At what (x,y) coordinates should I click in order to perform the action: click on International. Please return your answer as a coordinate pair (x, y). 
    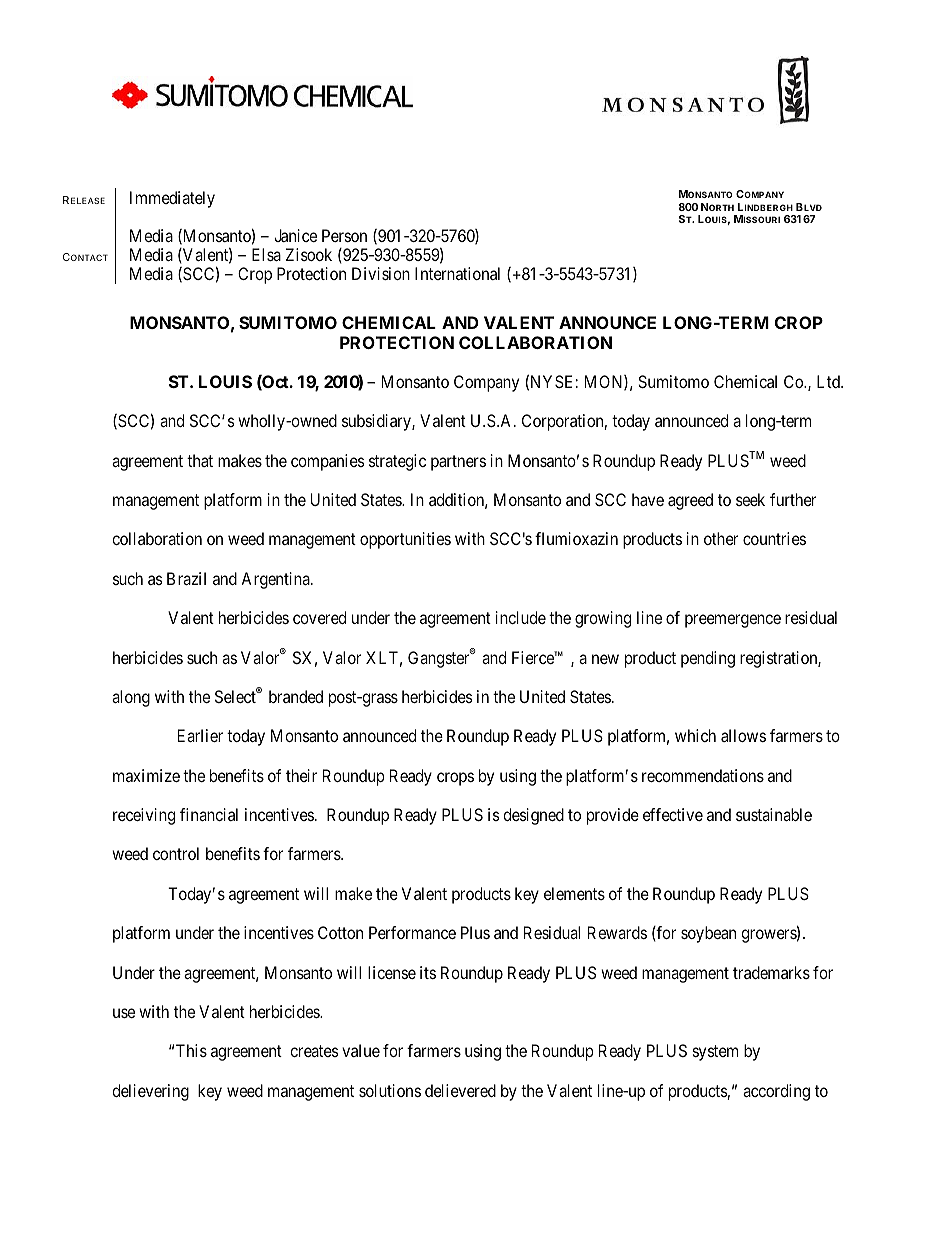
    Looking at the image, I should click on (457, 273).
